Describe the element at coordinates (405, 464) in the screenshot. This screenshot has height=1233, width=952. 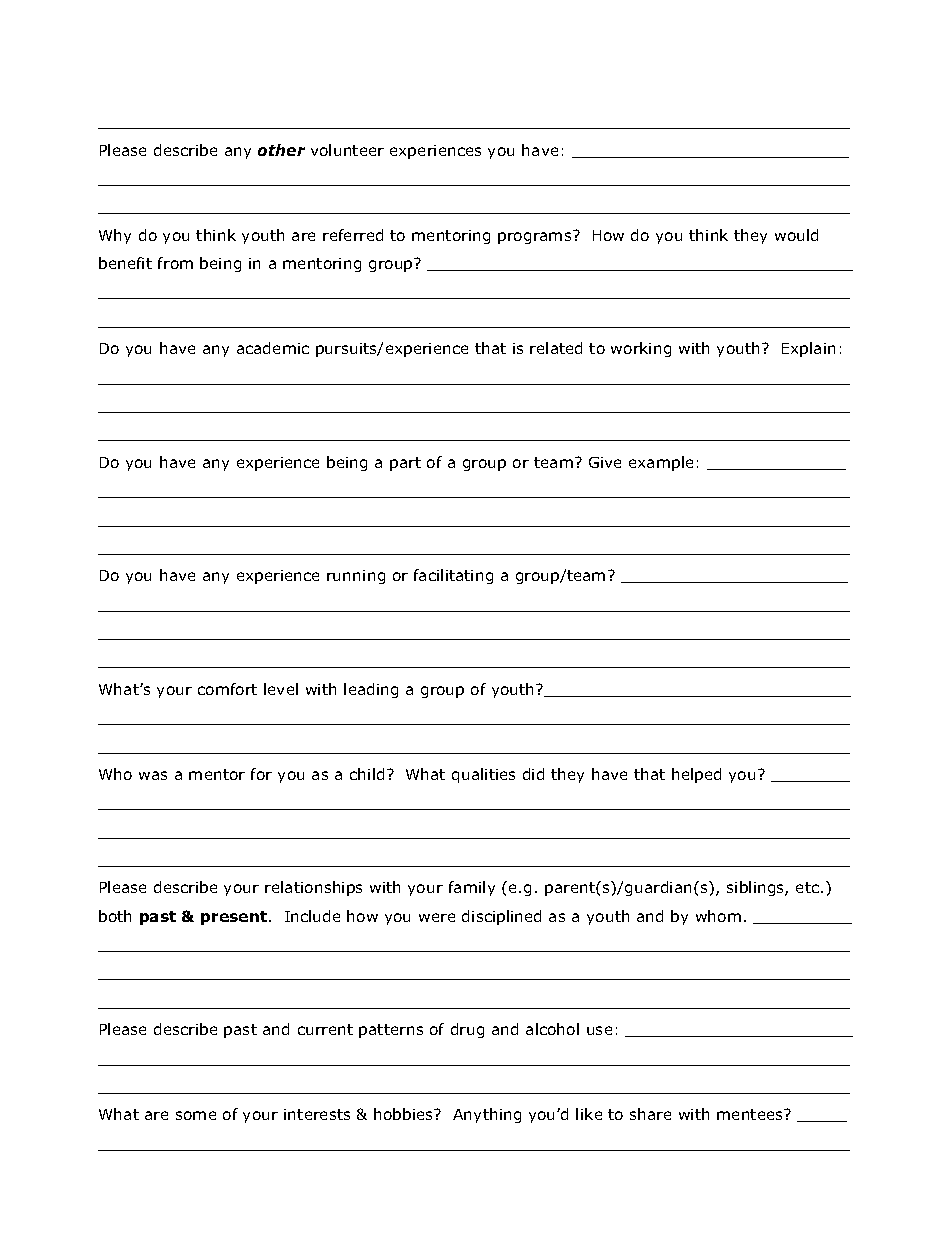
I see `part` at that location.
